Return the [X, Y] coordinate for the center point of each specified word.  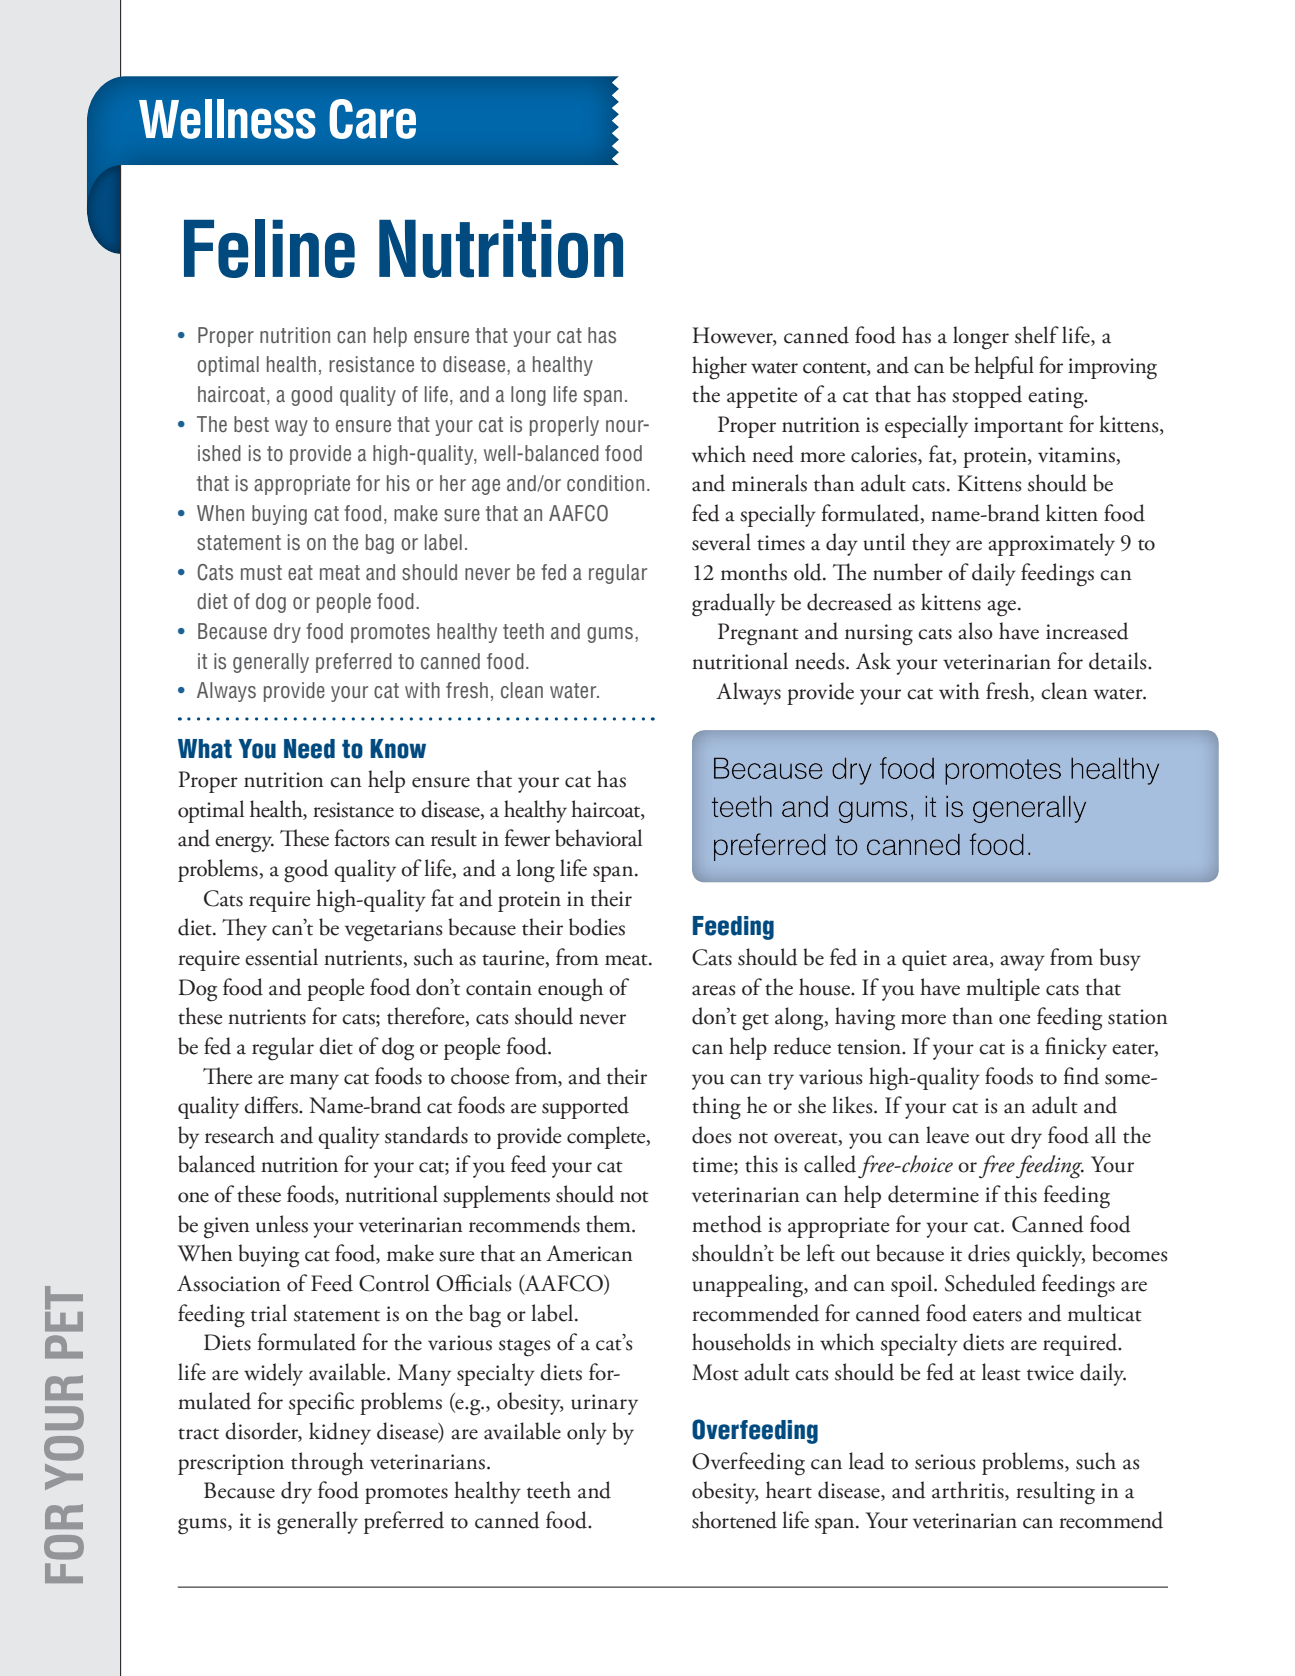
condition [605, 483]
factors [362, 838]
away [1022, 963]
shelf [1037, 335]
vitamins [1076, 455]
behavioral [598, 838]
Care [372, 119]
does [712, 1135]
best [251, 424]
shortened [734, 1520]
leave [947, 1135]
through [327, 1464]
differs [272, 1105]
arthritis [969, 1491]
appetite [762, 397]
